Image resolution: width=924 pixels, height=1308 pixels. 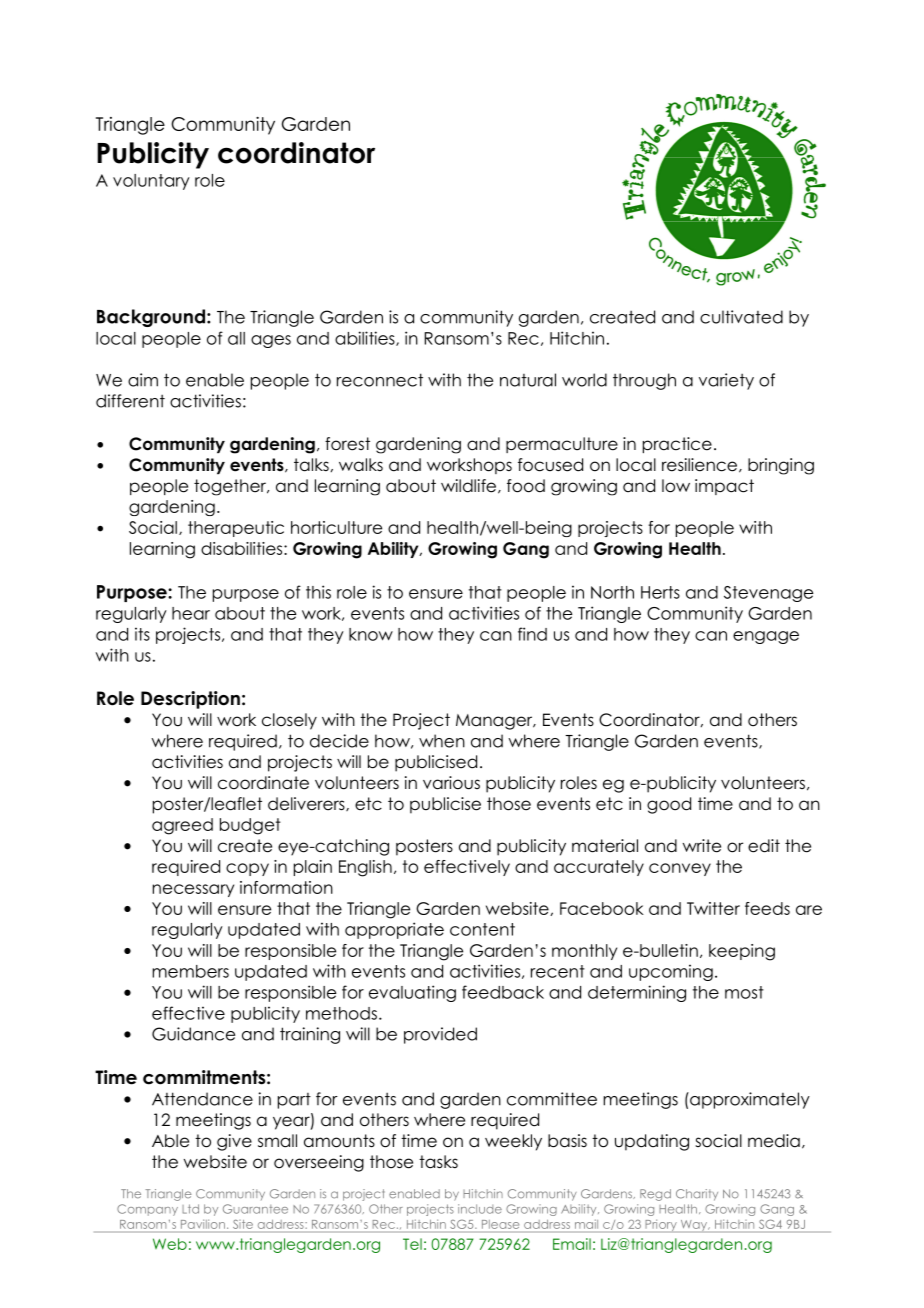 What do you see at coordinates (697, 1195) in the screenshot?
I see `Charity` at bounding box center [697, 1195].
